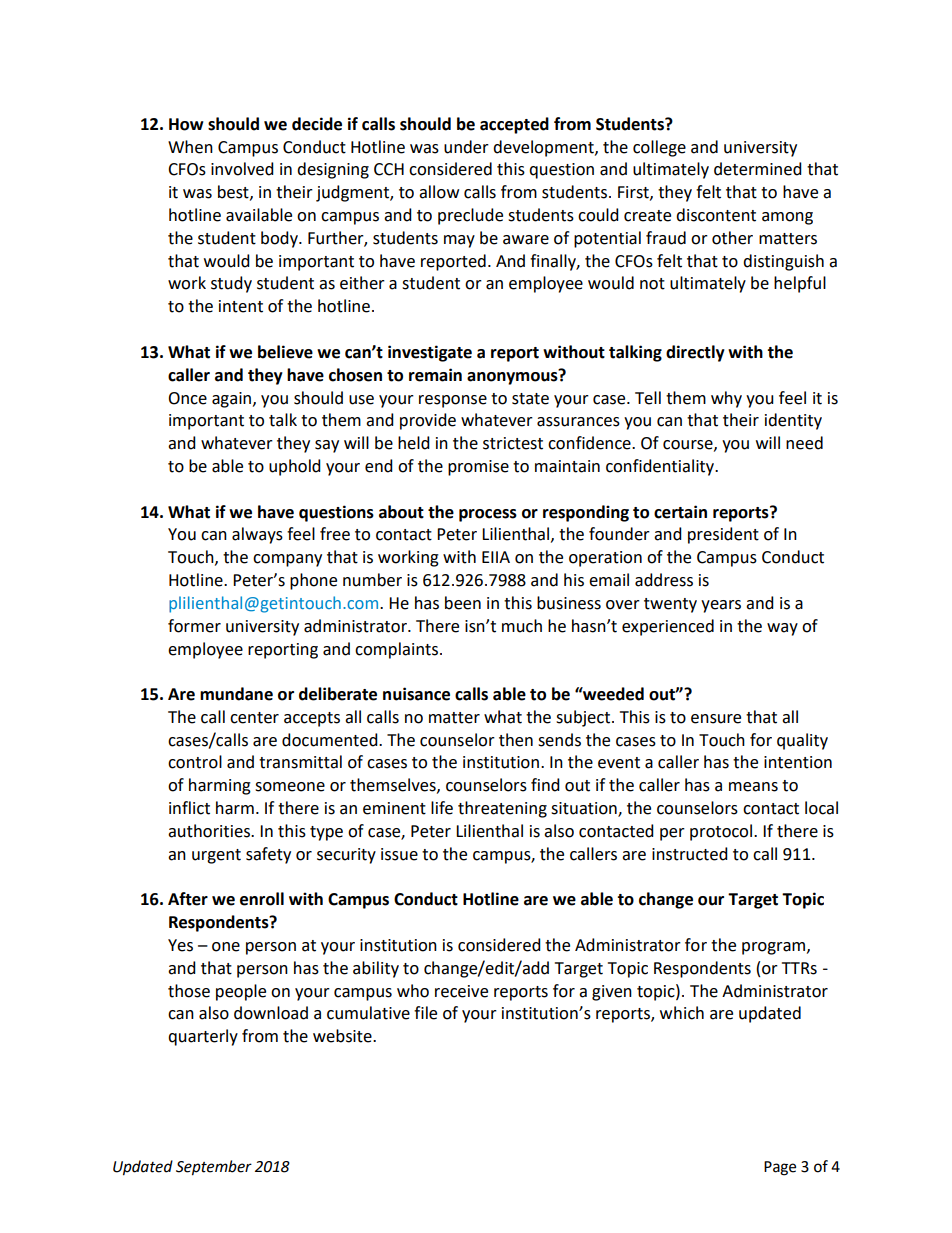 The height and width of the screenshot is (1233, 952). What do you see at coordinates (214, 1168) in the screenshot?
I see `September` at bounding box center [214, 1168].
